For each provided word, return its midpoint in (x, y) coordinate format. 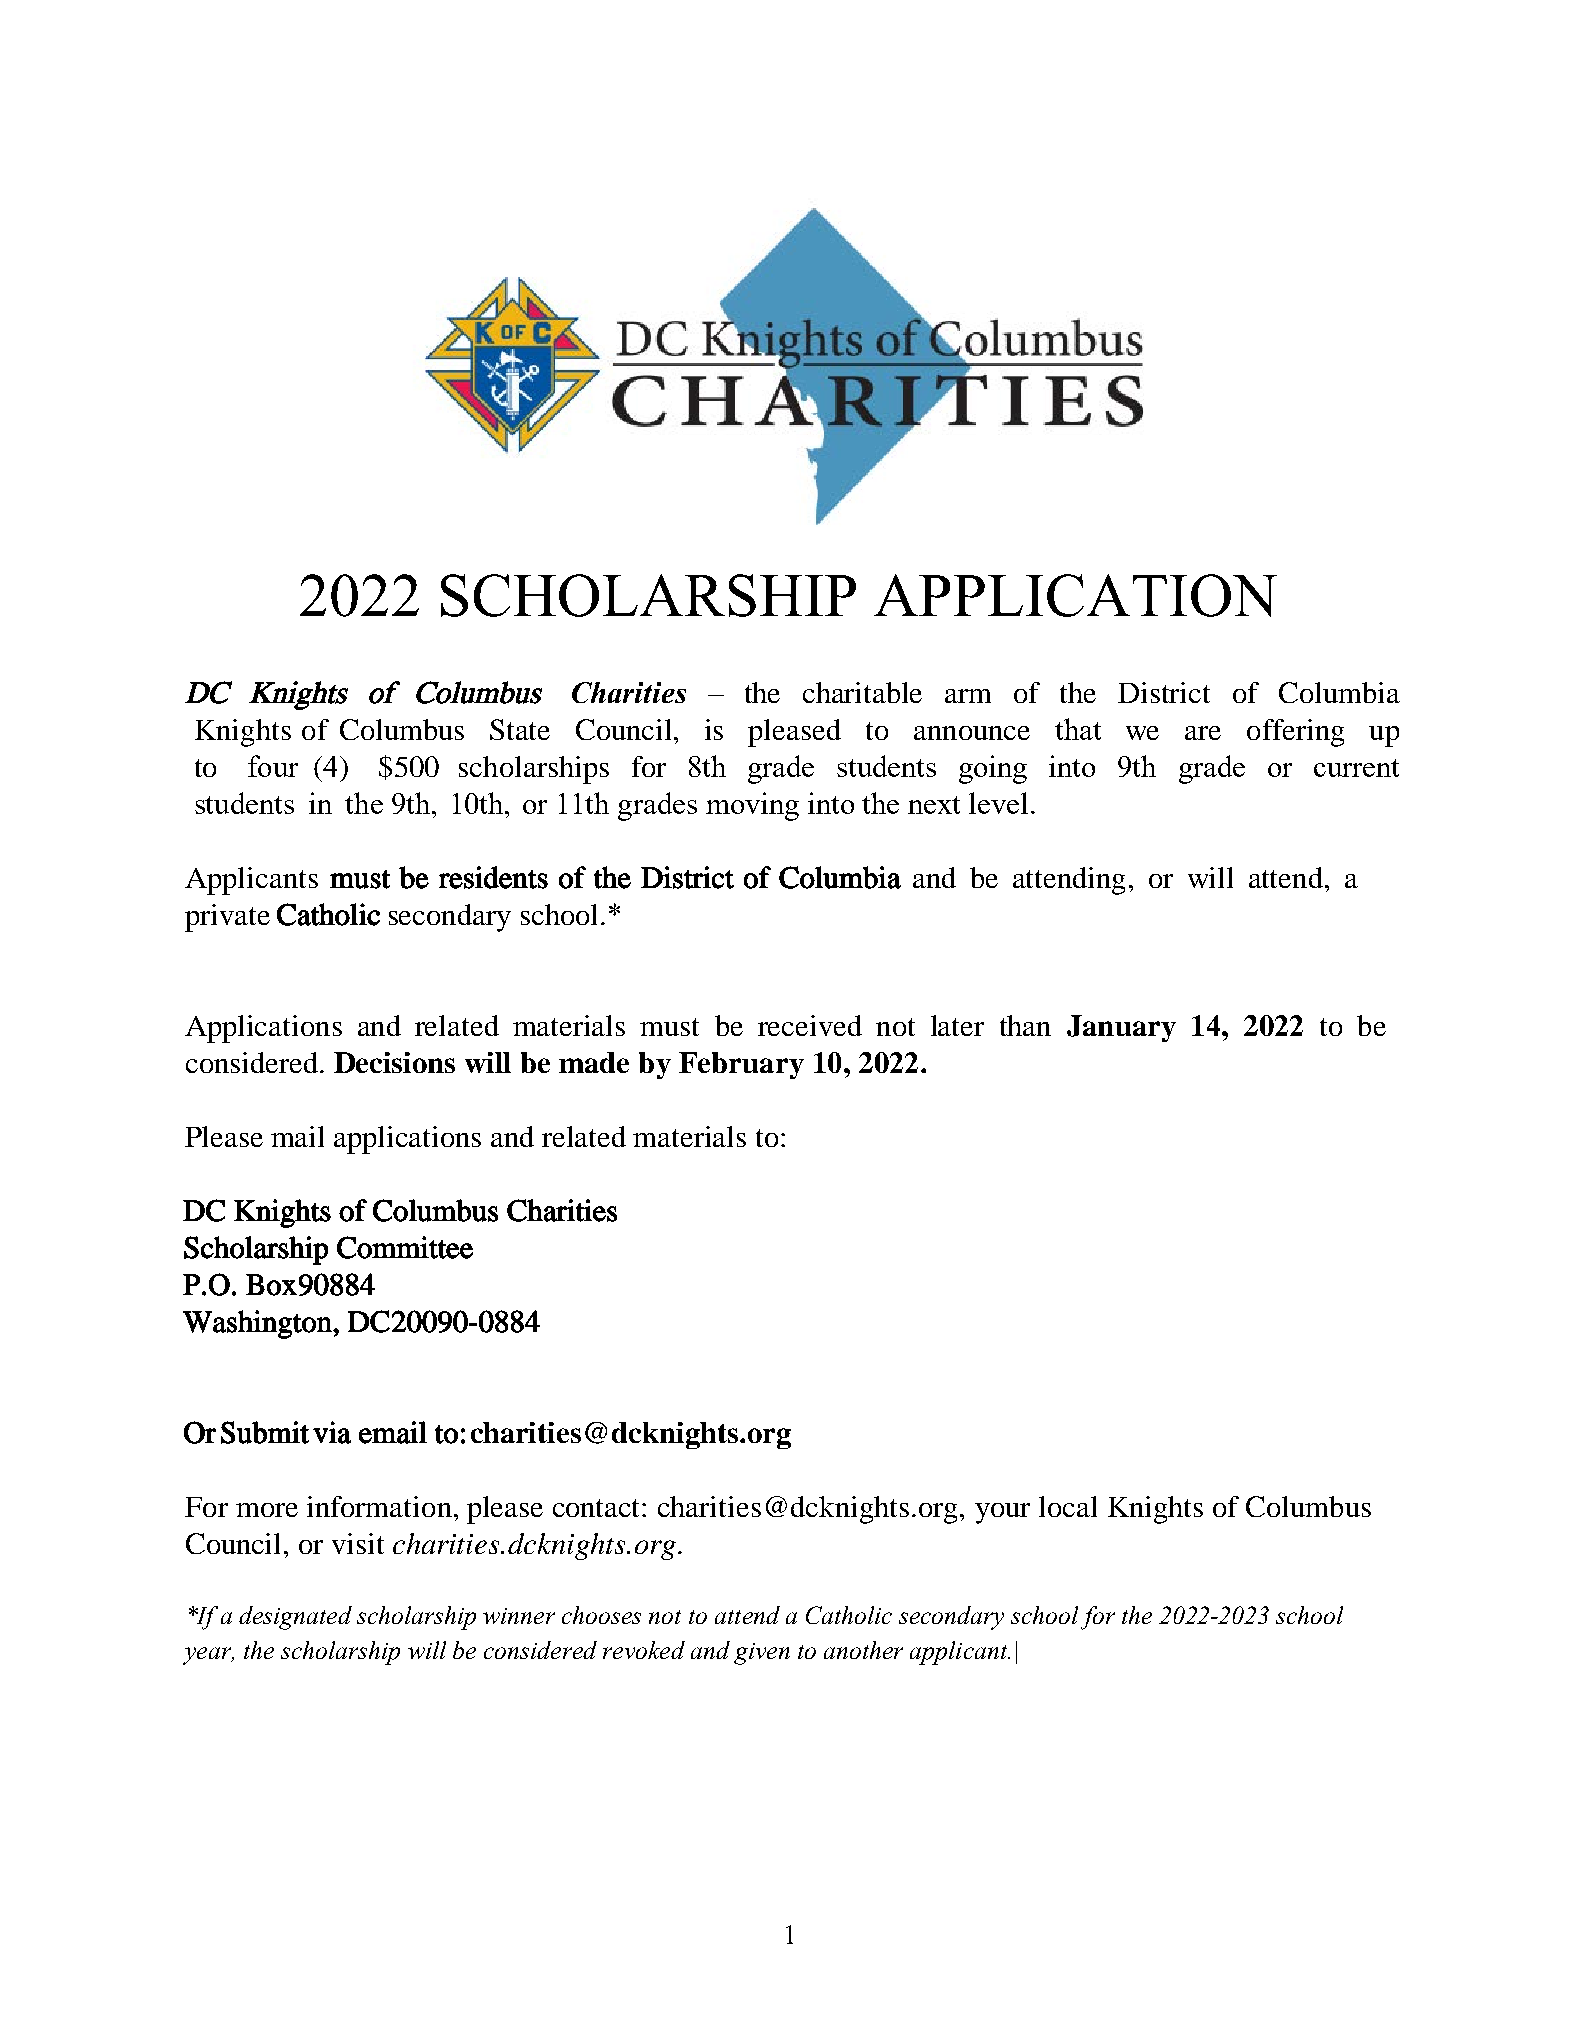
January (1121, 1028)
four (273, 766)
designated (295, 1618)
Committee (405, 1247)
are (1203, 733)
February (741, 1065)
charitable (862, 692)
